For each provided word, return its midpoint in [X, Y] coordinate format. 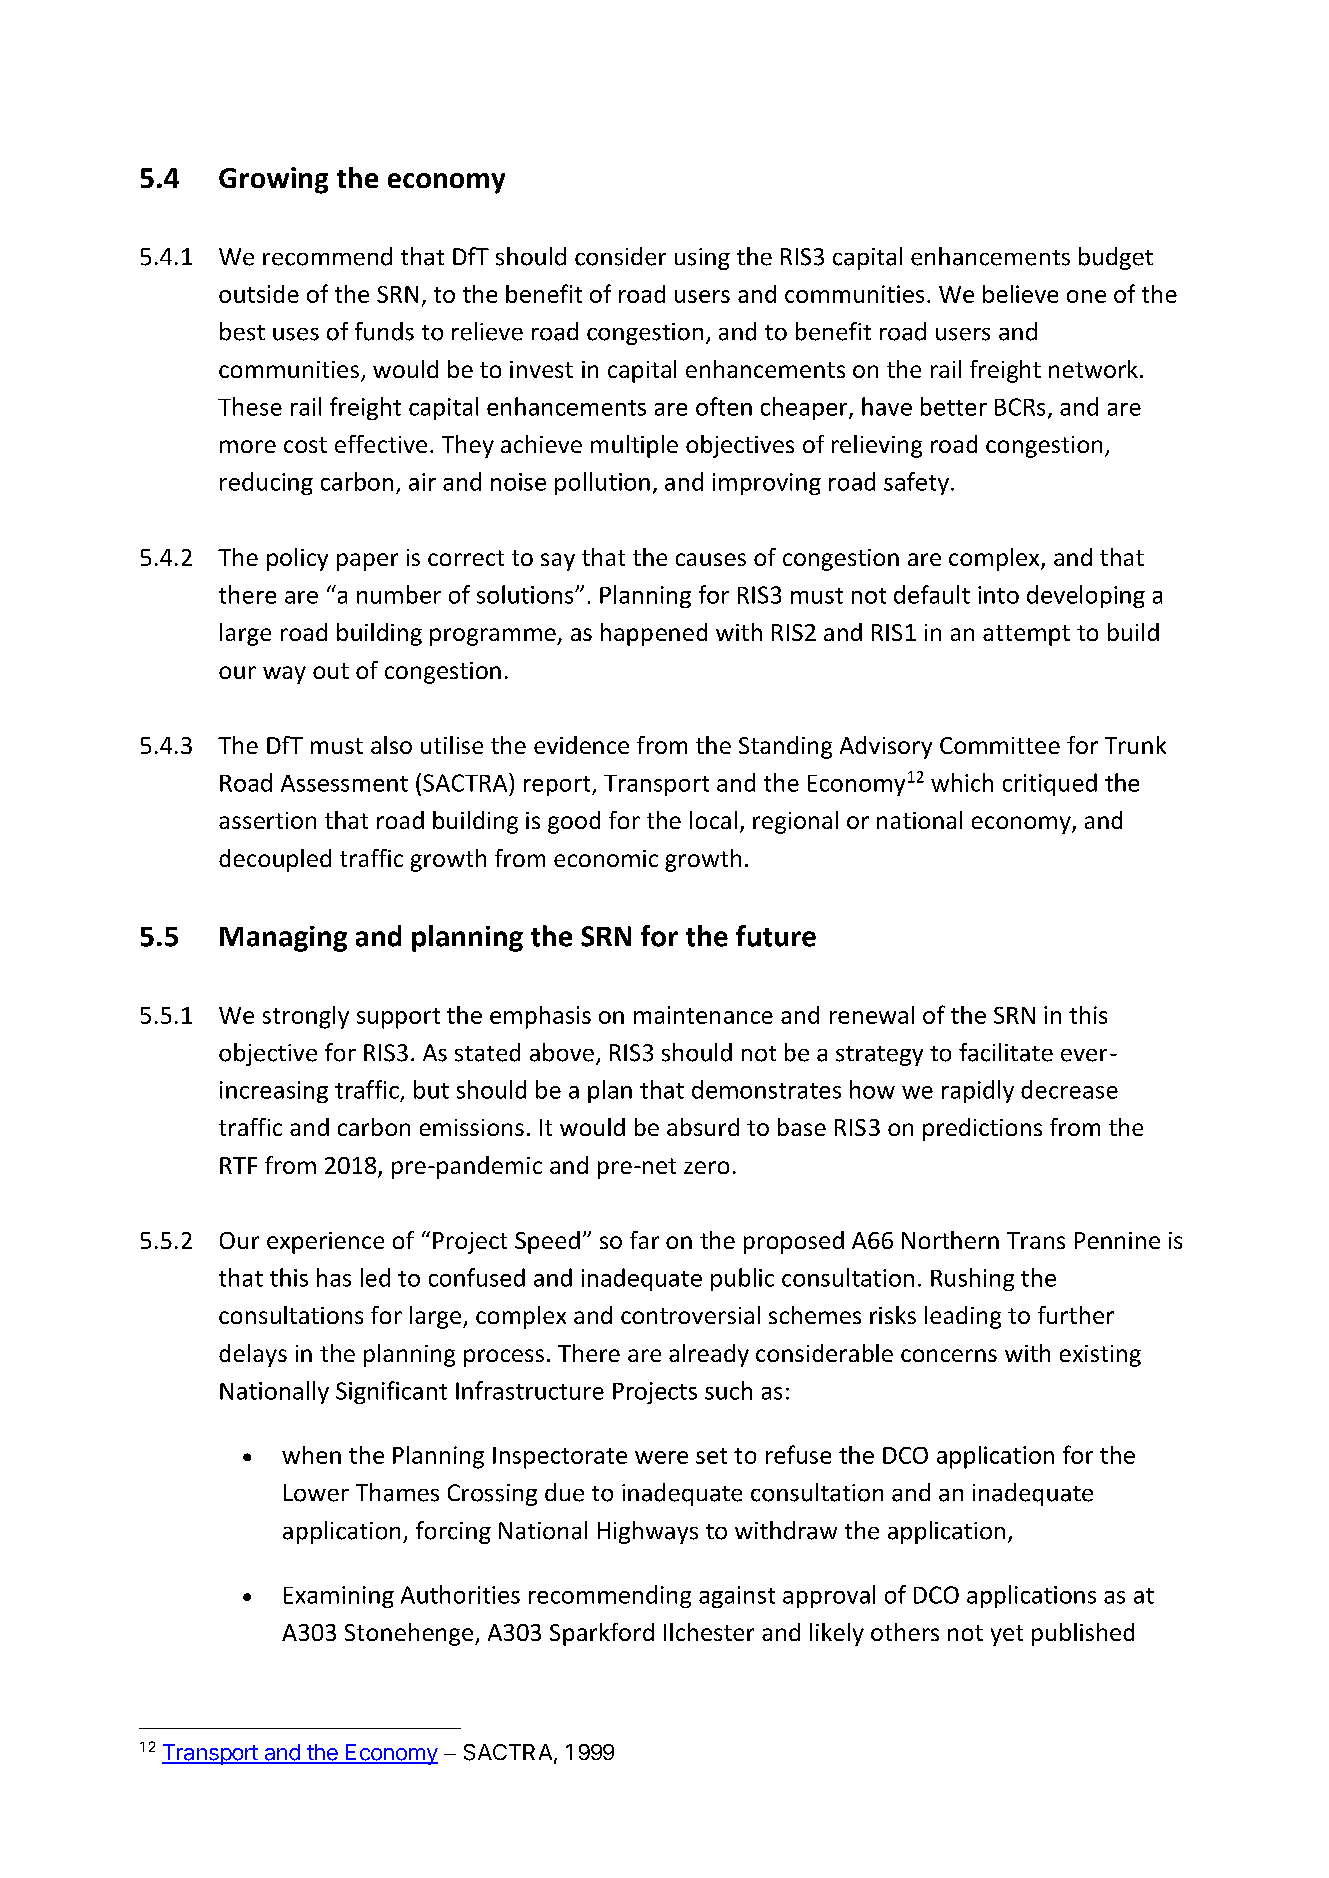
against [737, 1597]
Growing [273, 180]
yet [1007, 1635]
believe [1020, 294]
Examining [339, 1597]
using [702, 259]
